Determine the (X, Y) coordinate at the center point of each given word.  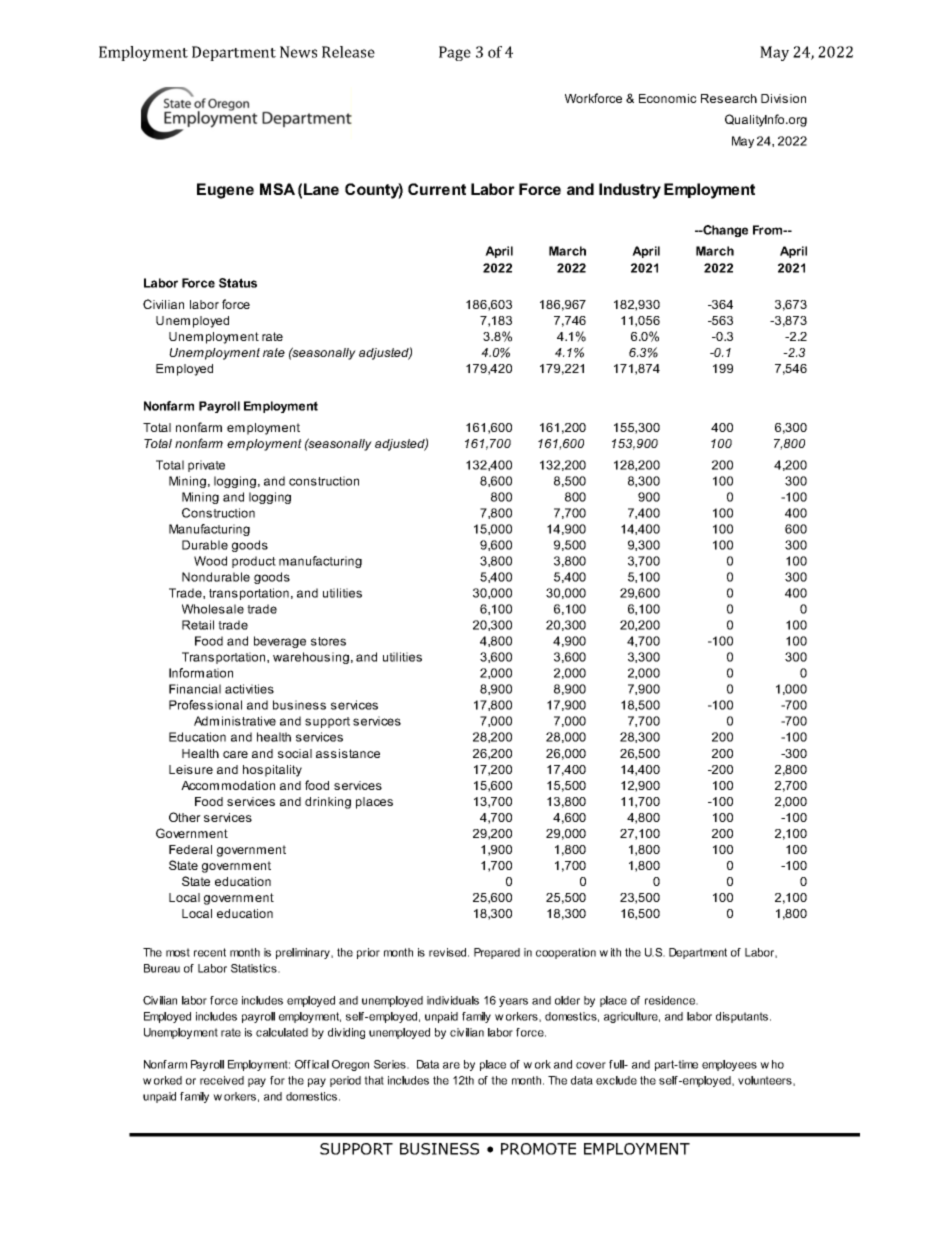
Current (437, 189)
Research (729, 98)
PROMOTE (538, 1149)
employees (729, 1065)
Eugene (225, 191)
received (222, 1080)
